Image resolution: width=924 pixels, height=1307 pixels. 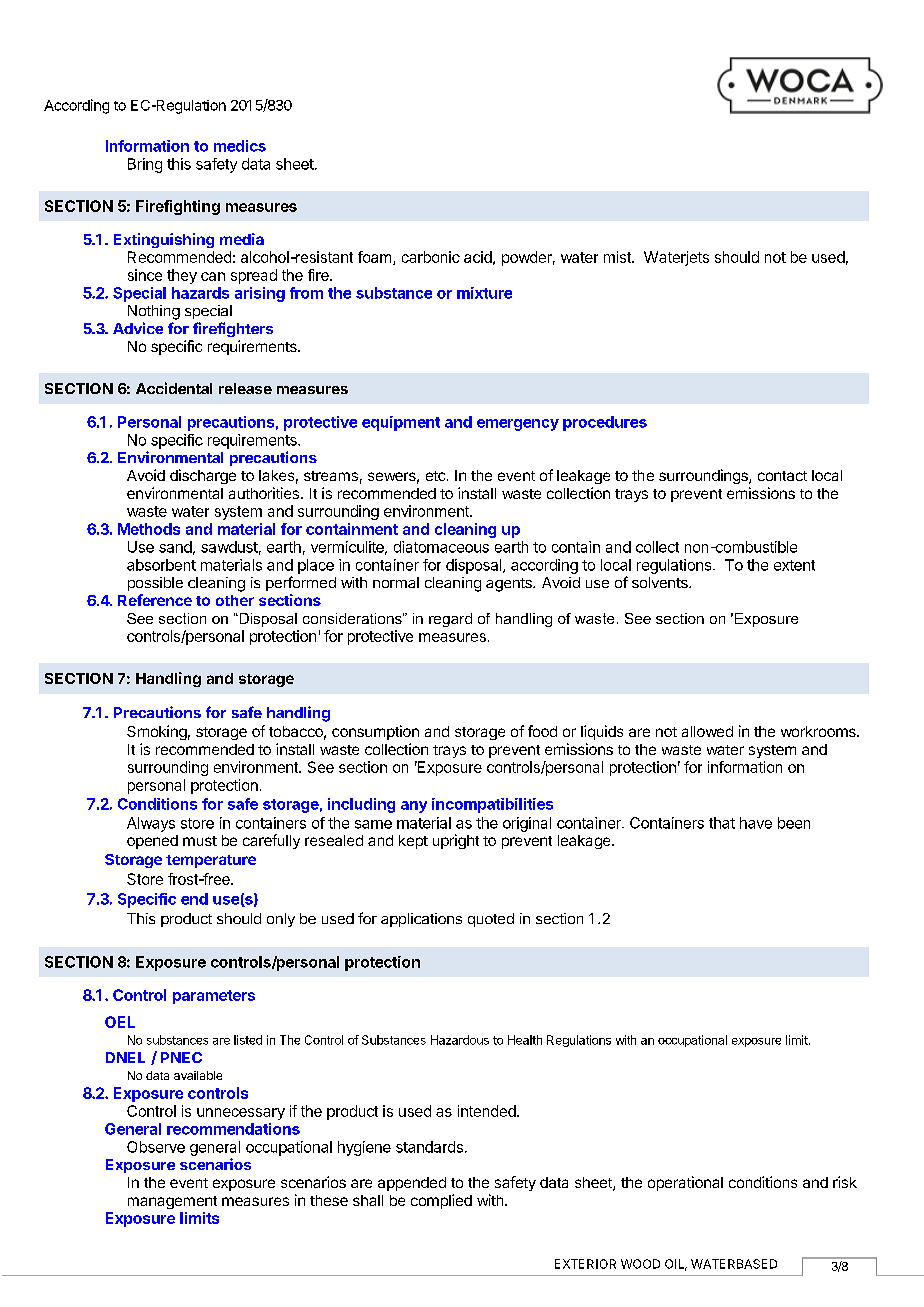 What do you see at coordinates (518, 425) in the document?
I see `emergency` at bounding box center [518, 425].
